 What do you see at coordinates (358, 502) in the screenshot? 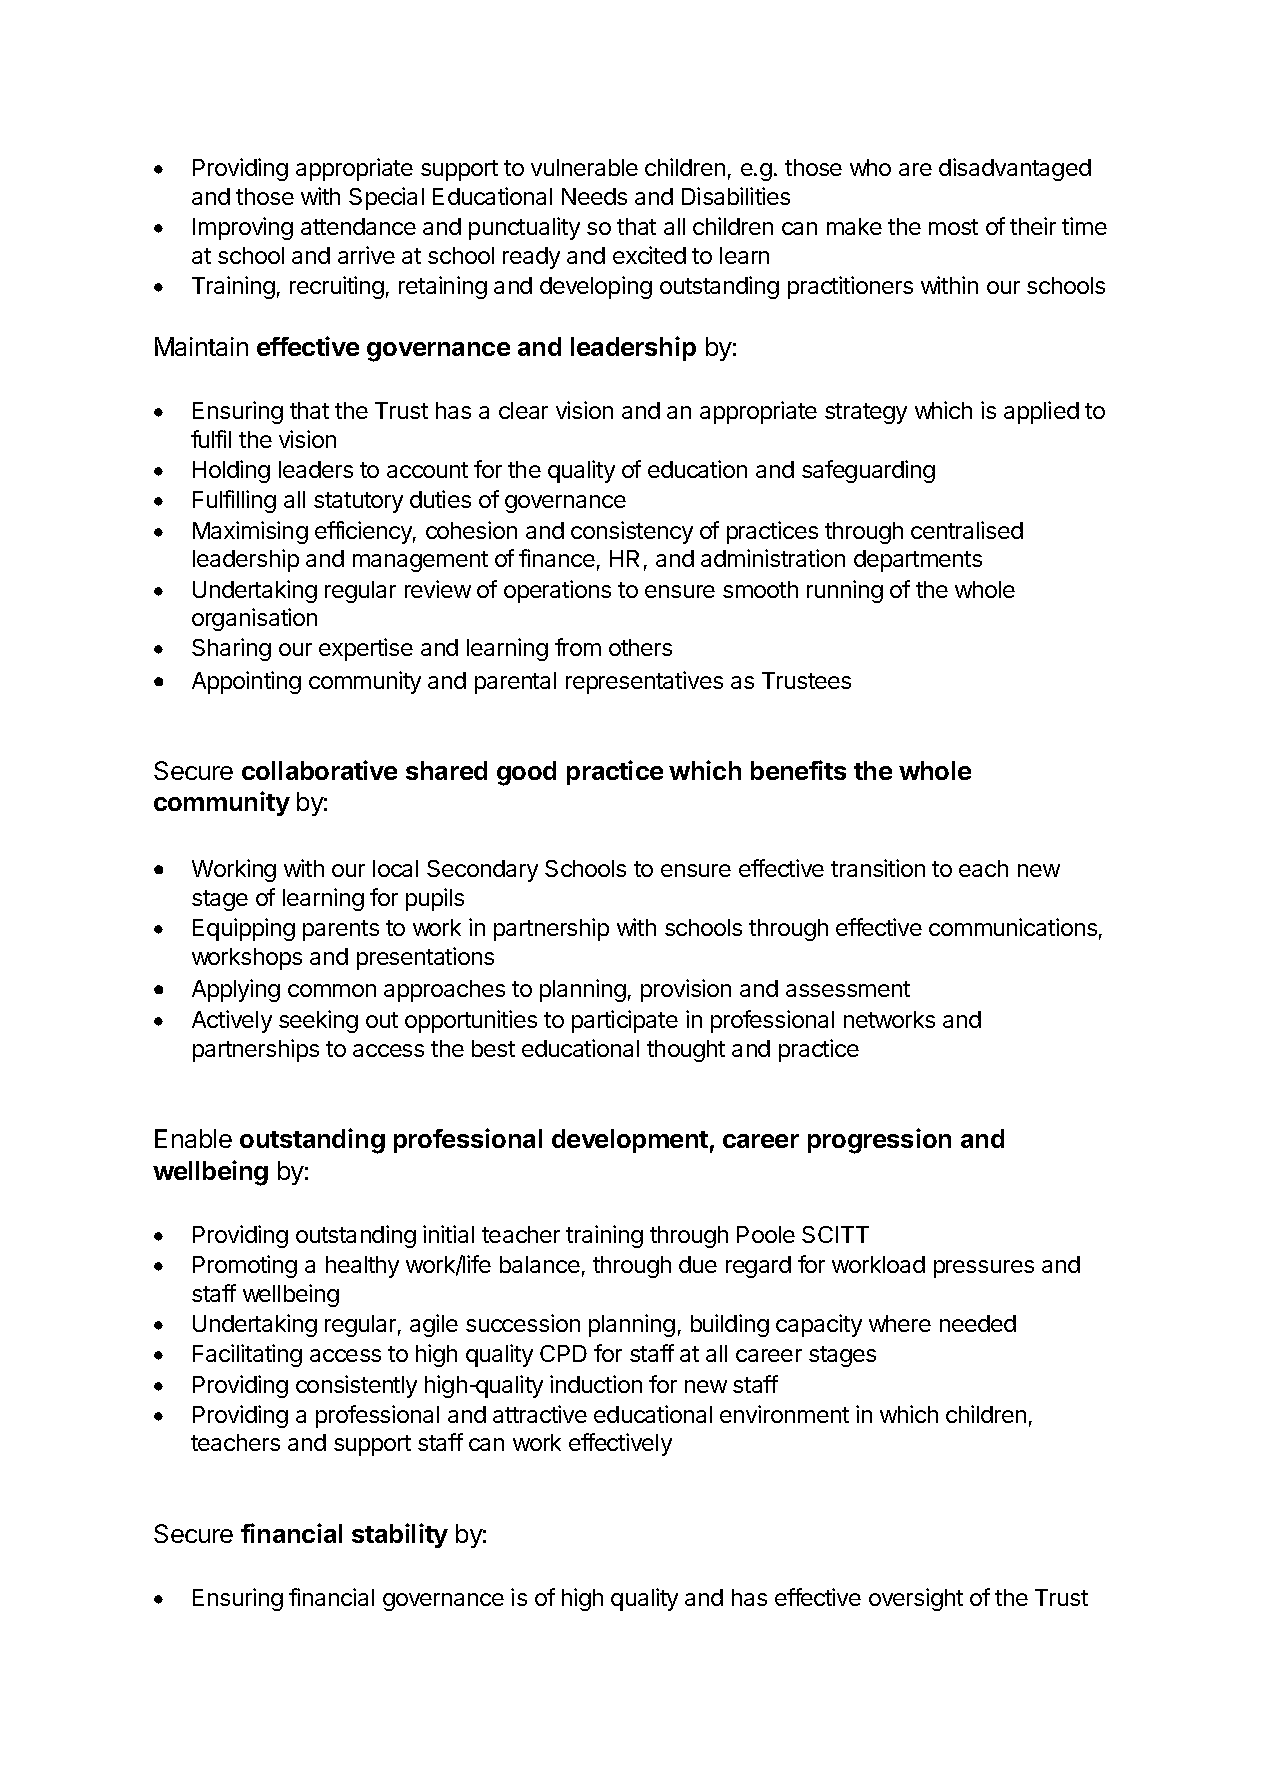
I see `statutory` at bounding box center [358, 502].
